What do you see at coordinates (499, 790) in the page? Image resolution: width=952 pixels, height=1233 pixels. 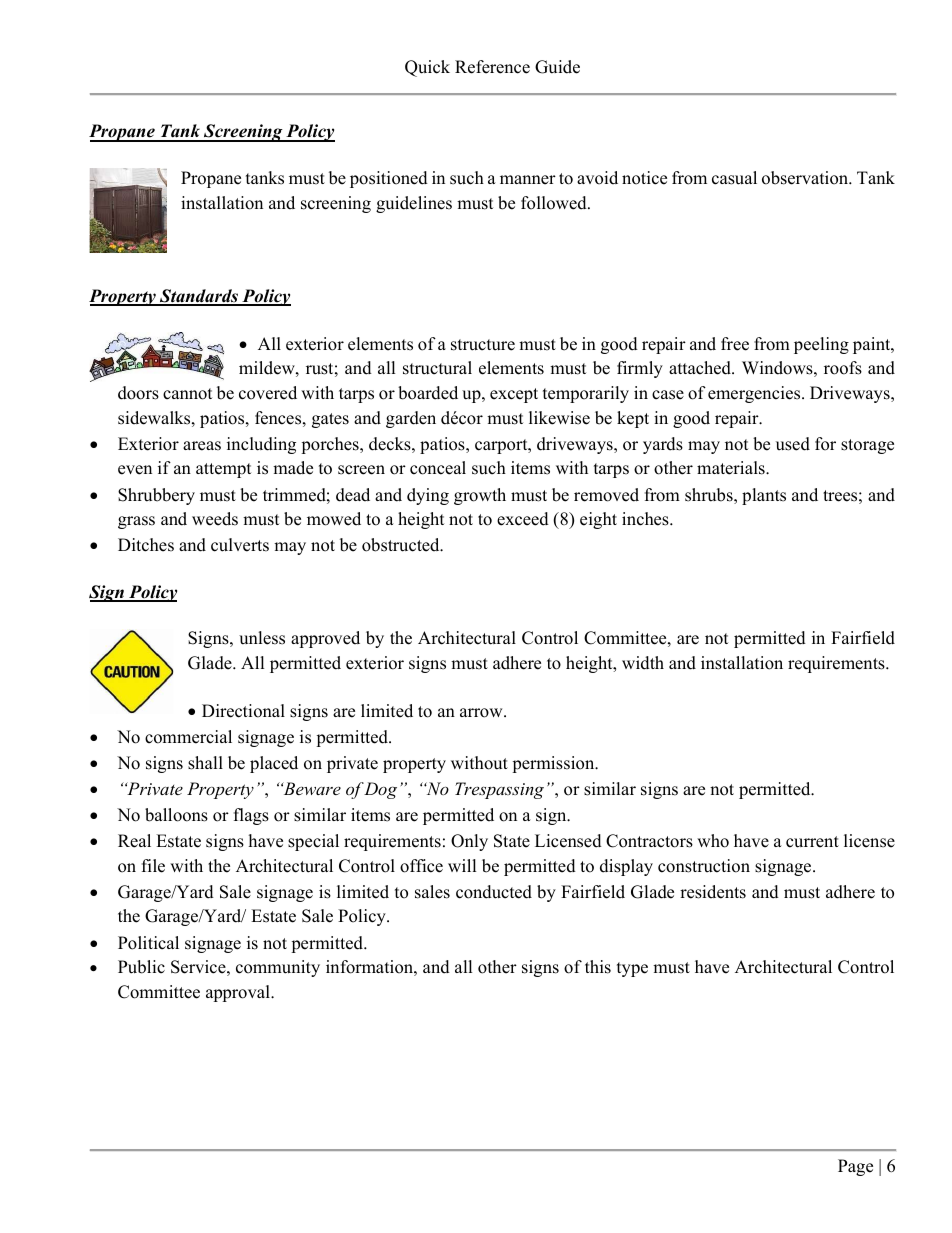 I see `Trespassing` at bounding box center [499, 790].
